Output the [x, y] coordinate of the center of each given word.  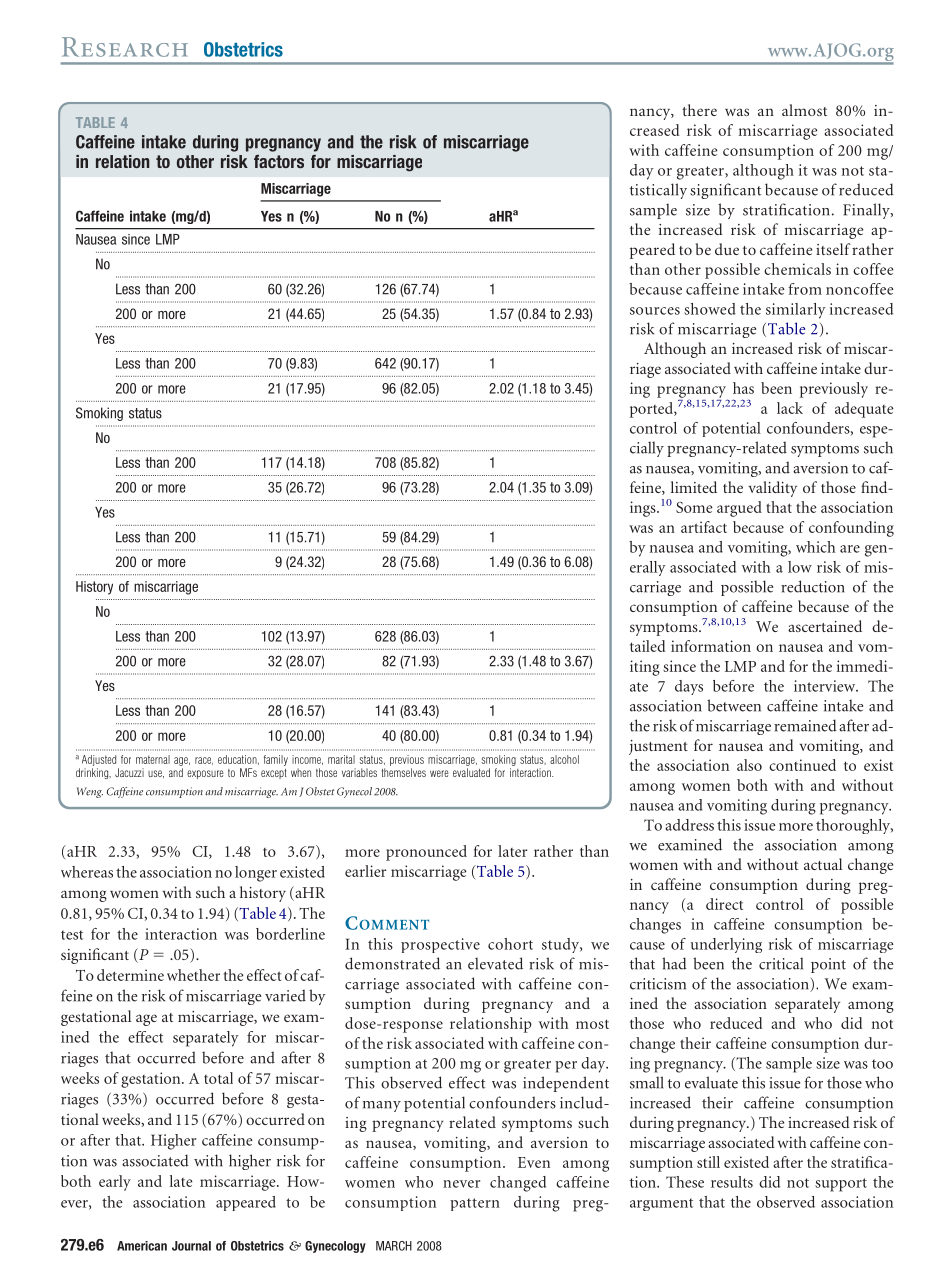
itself [833, 249]
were [439, 773]
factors [279, 161]
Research [125, 47]
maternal [153, 759]
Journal [191, 1246]
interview [826, 686]
